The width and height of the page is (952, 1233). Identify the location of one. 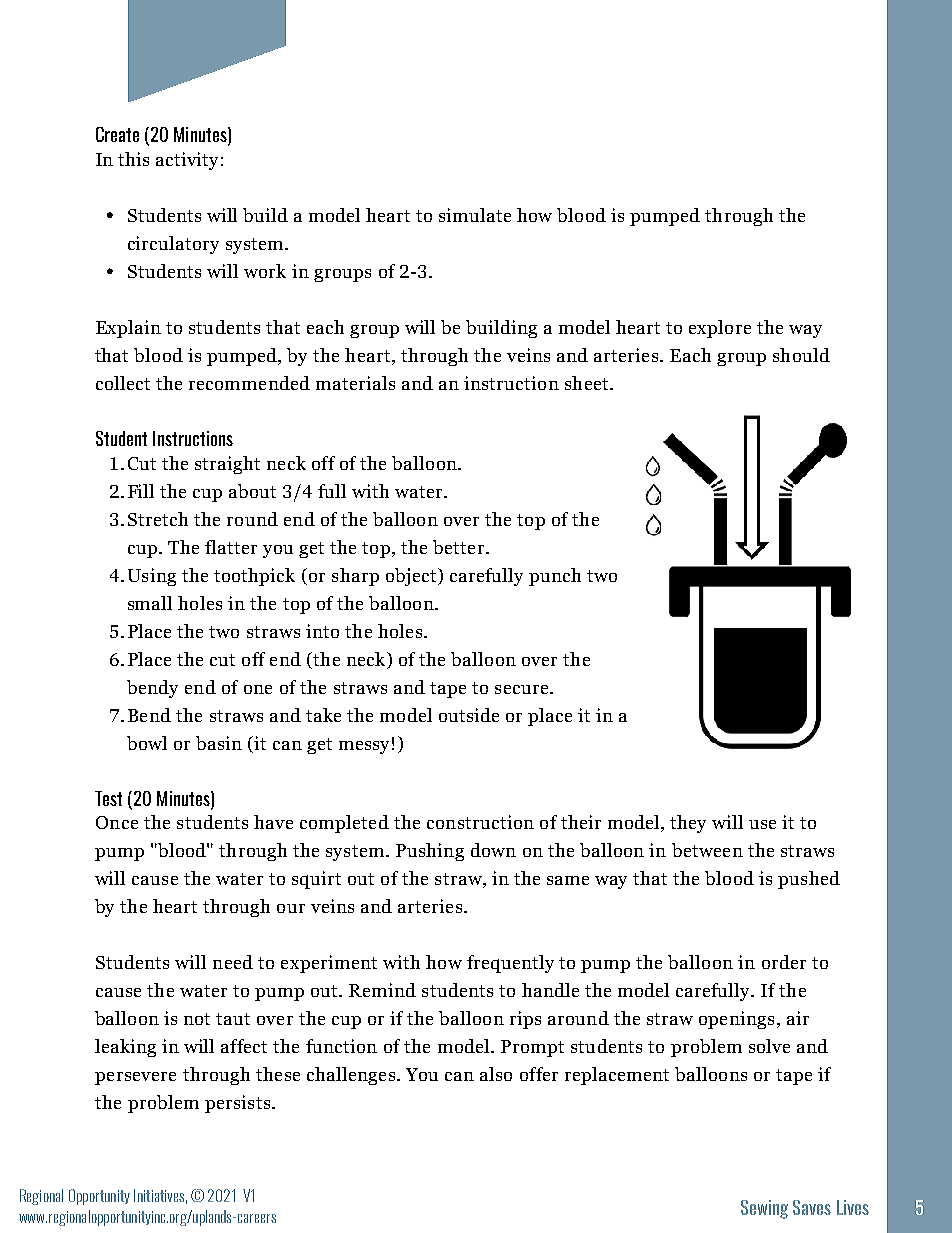
(258, 689).
